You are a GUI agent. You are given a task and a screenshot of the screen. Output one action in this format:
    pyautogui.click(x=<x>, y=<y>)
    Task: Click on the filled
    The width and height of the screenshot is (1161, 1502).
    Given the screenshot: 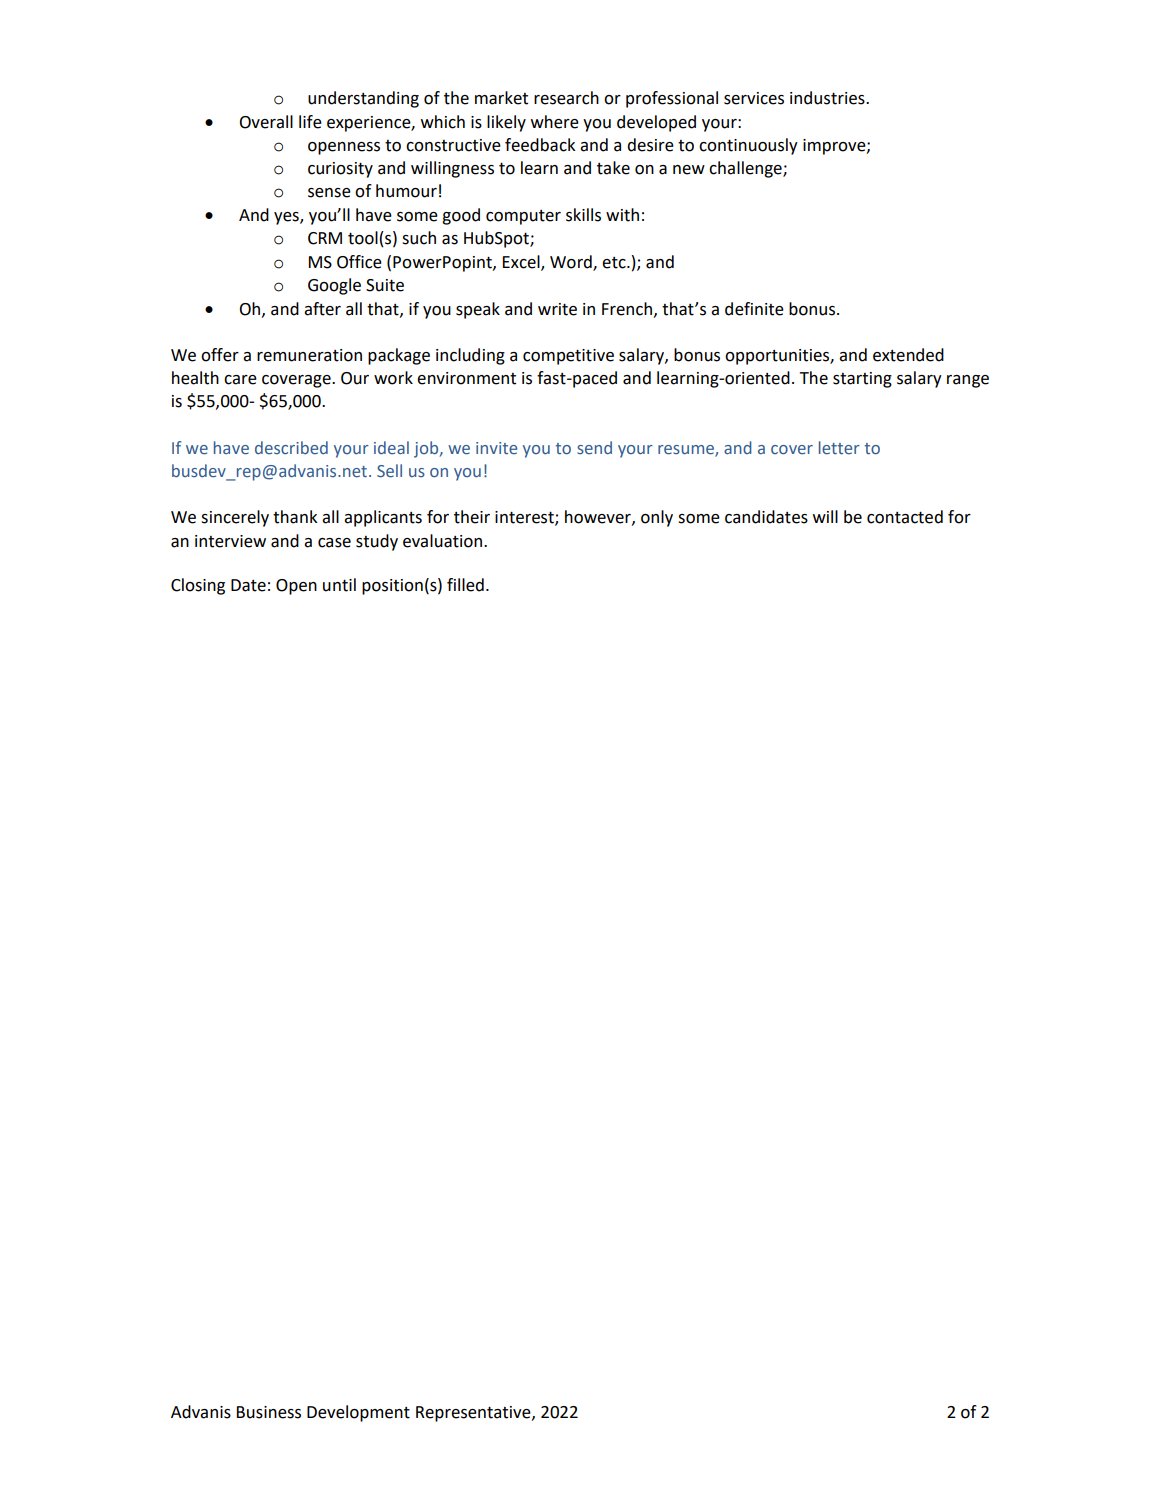 What is the action you would take?
    pyautogui.click(x=465, y=585)
